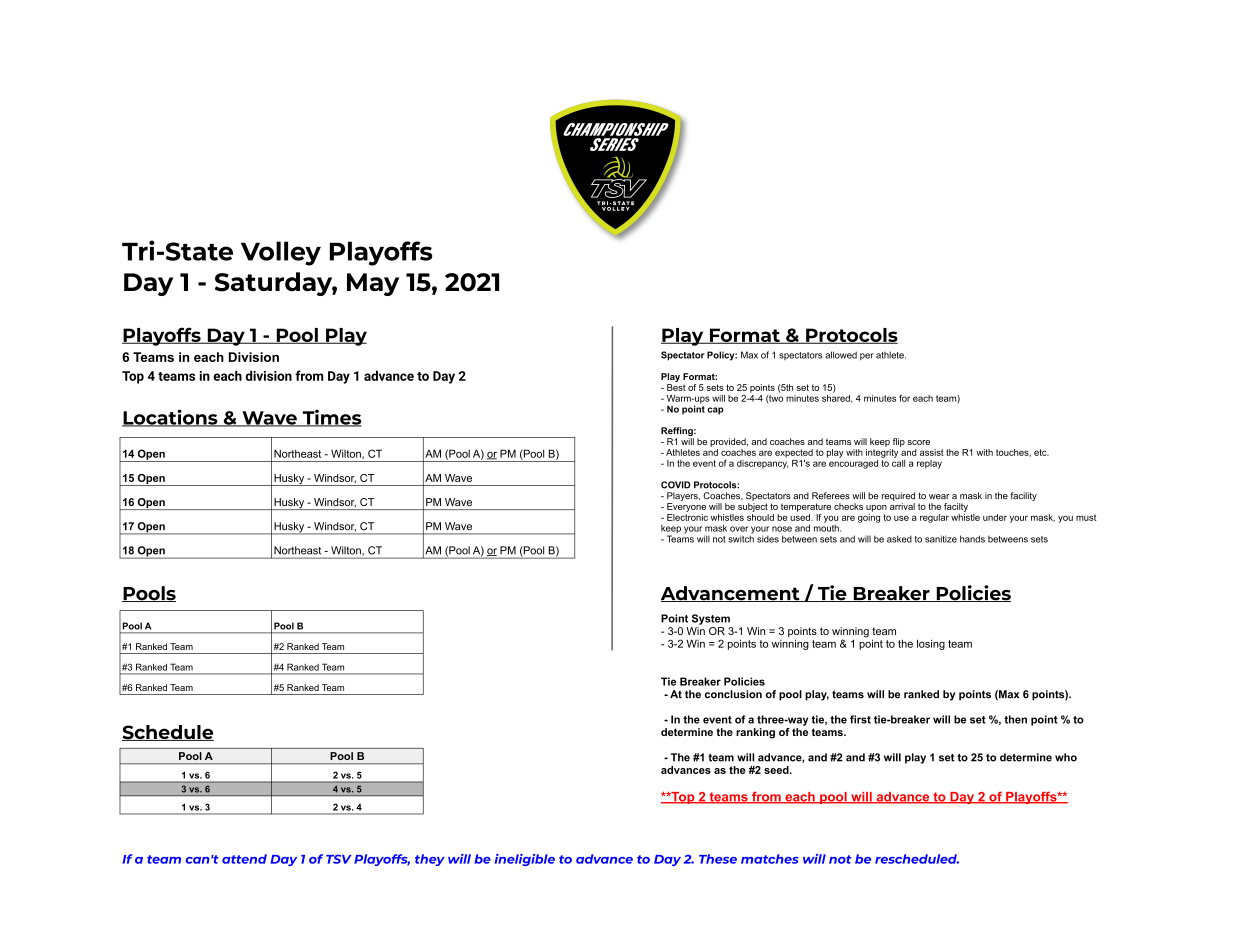  What do you see at coordinates (244, 859) in the page?
I see `attend` at bounding box center [244, 859].
